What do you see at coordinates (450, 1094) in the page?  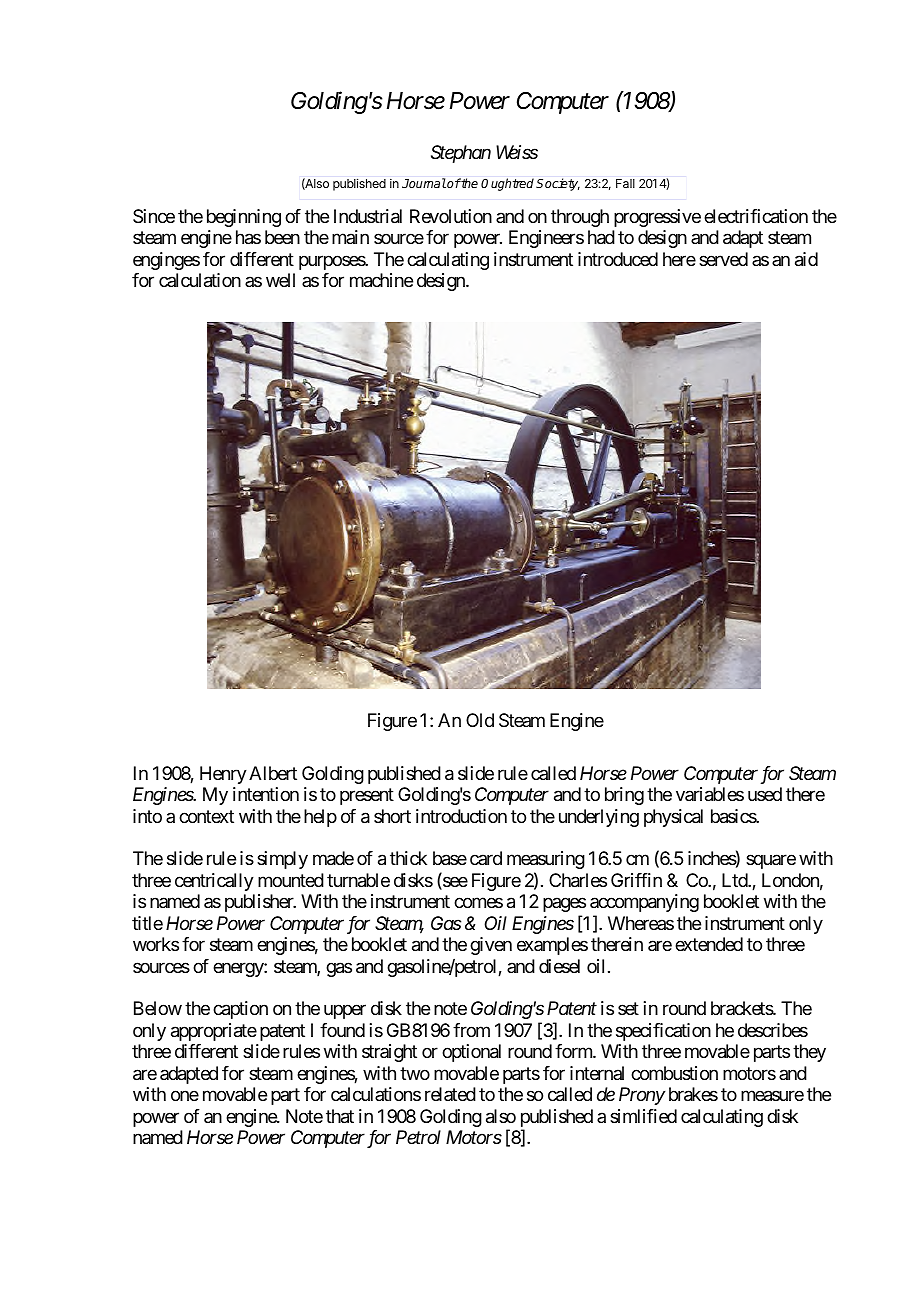 I see `related` at bounding box center [450, 1094].
